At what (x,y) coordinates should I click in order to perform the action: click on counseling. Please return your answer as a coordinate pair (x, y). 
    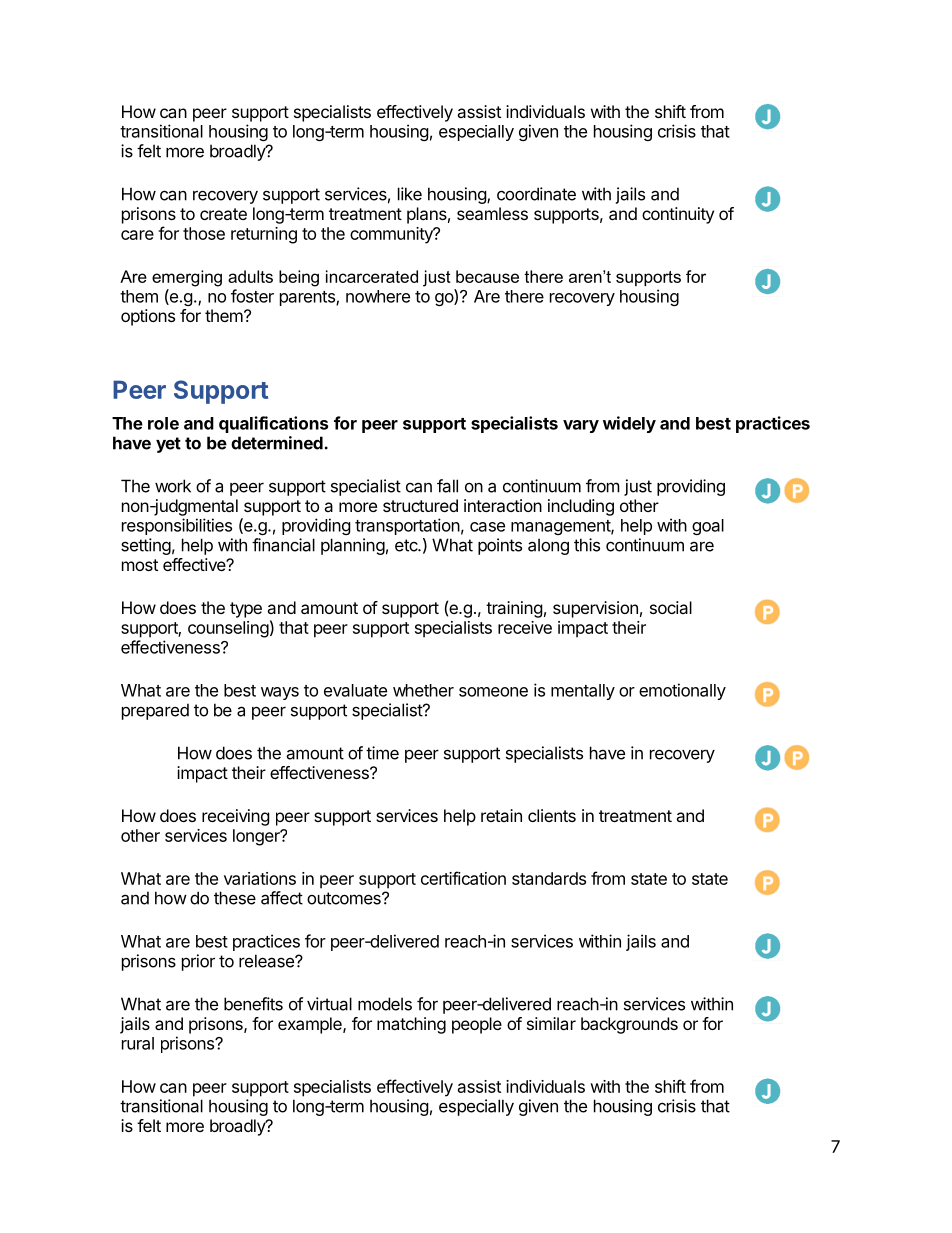
    Looking at the image, I should click on (228, 629).
